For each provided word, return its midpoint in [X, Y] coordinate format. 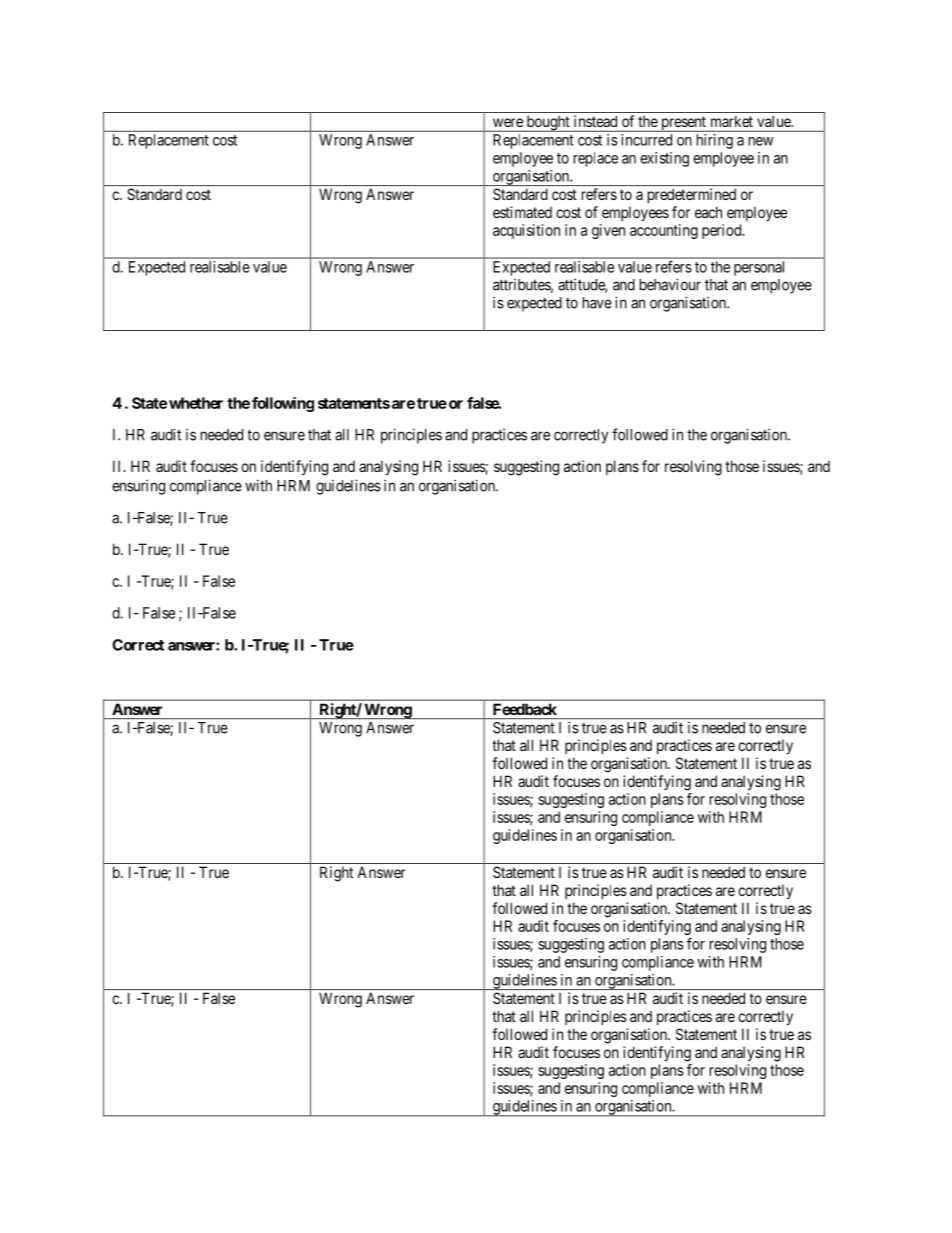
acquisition [526, 231]
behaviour [670, 284]
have [597, 303]
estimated [522, 212]
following [283, 404]
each [708, 212]
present [683, 124]
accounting [664, 231]
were [508, 122]
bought [548, 123]
